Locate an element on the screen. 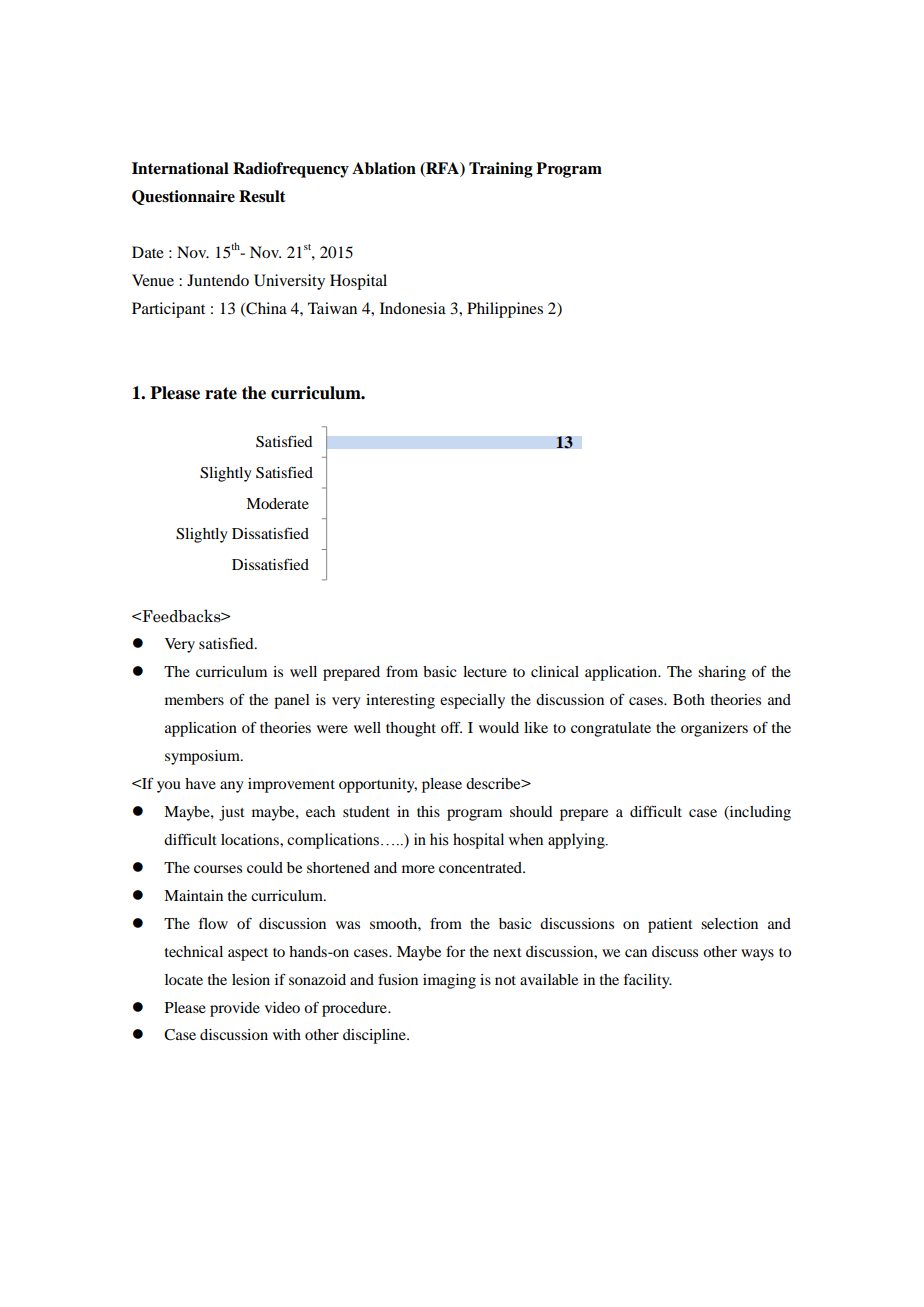 Image resolution: width=924 pixels, height=1307 pixels. provide is located at coordinates (235, 1009).
